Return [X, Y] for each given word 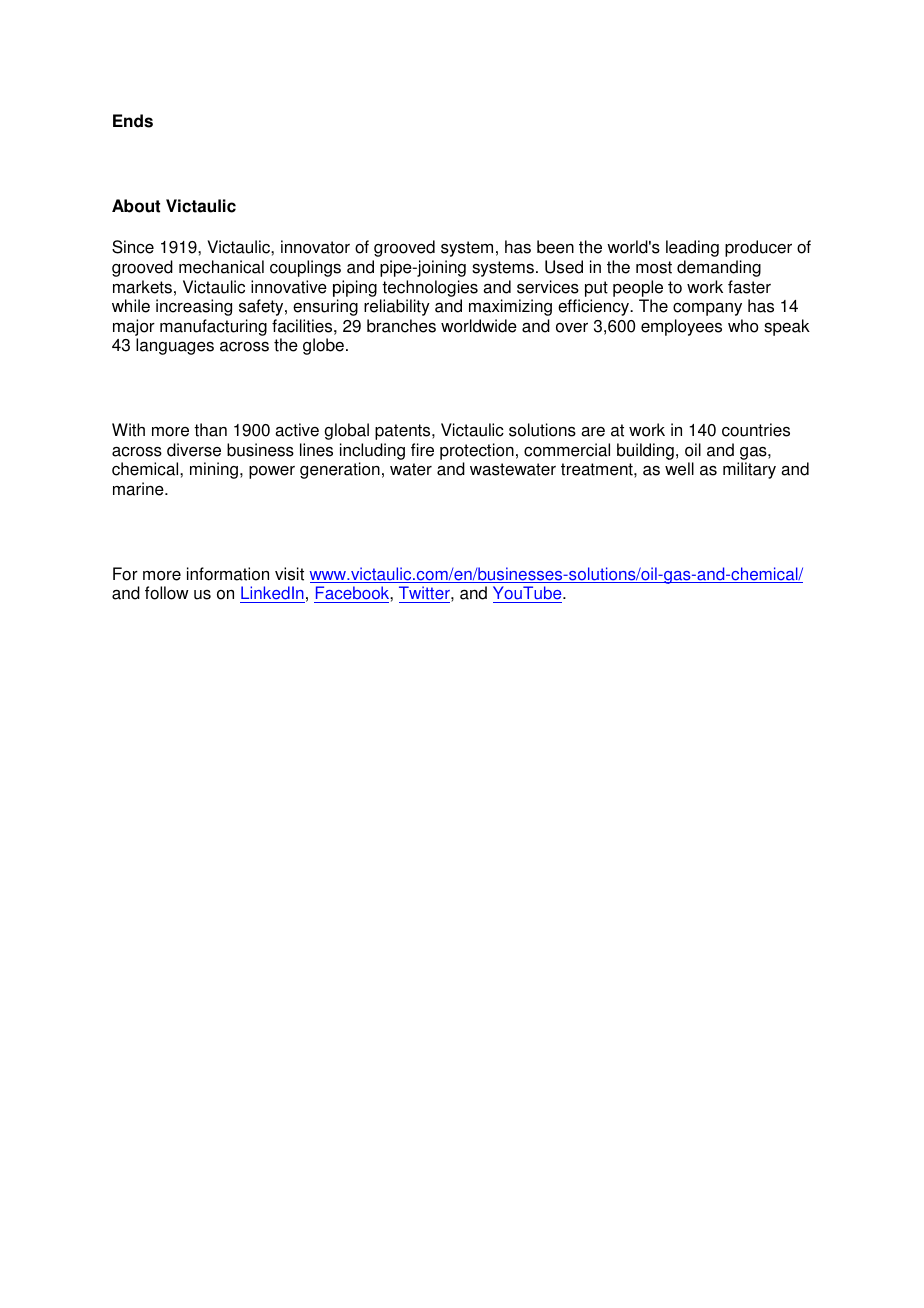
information [228, 574]
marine [139, 489]
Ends [133, 121]
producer [758, 248]
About [136, 206]
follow [167, 593]
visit [289, 574]
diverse [194, 450]
